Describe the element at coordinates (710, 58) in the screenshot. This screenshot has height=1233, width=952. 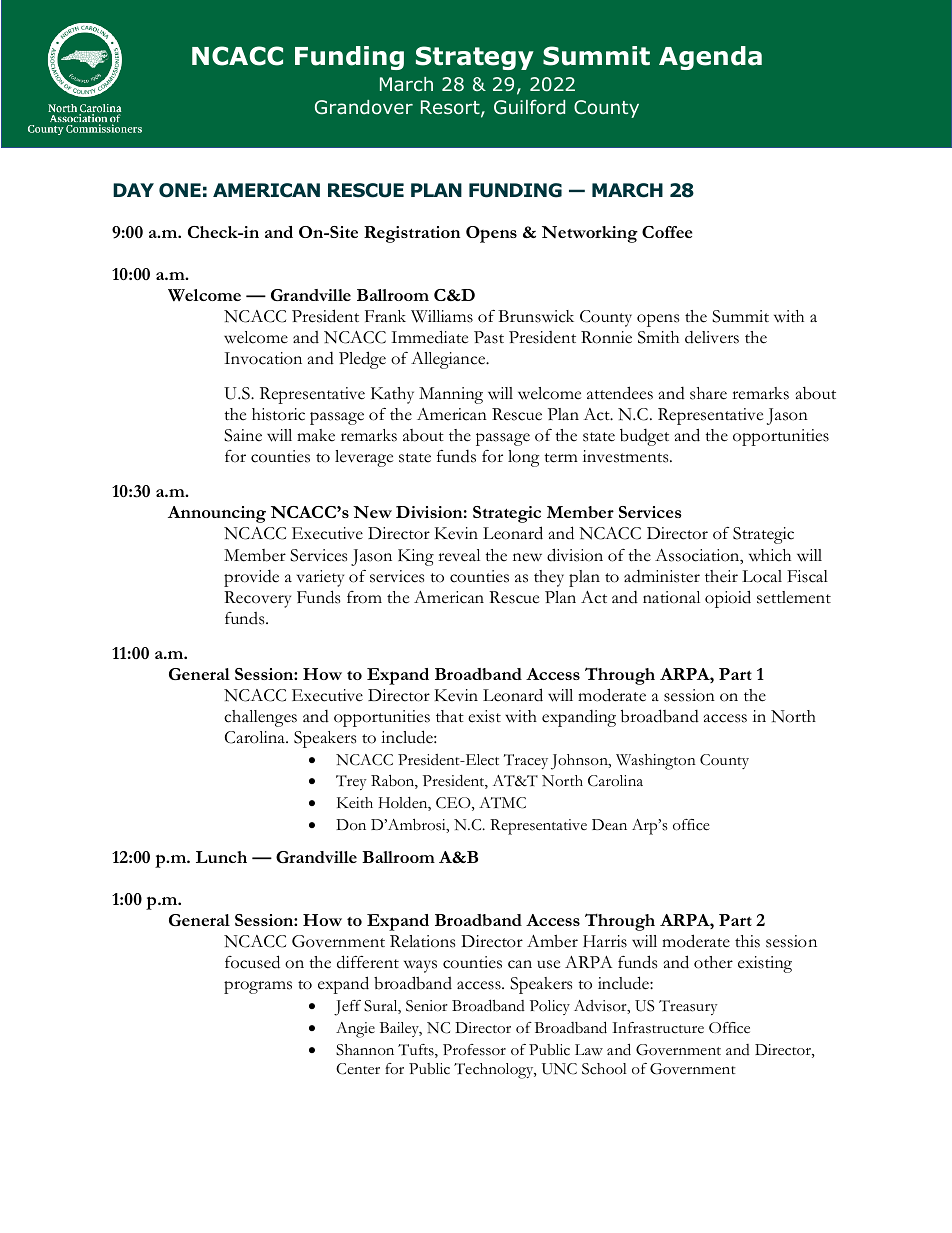
I see `Agenda` at that location.
